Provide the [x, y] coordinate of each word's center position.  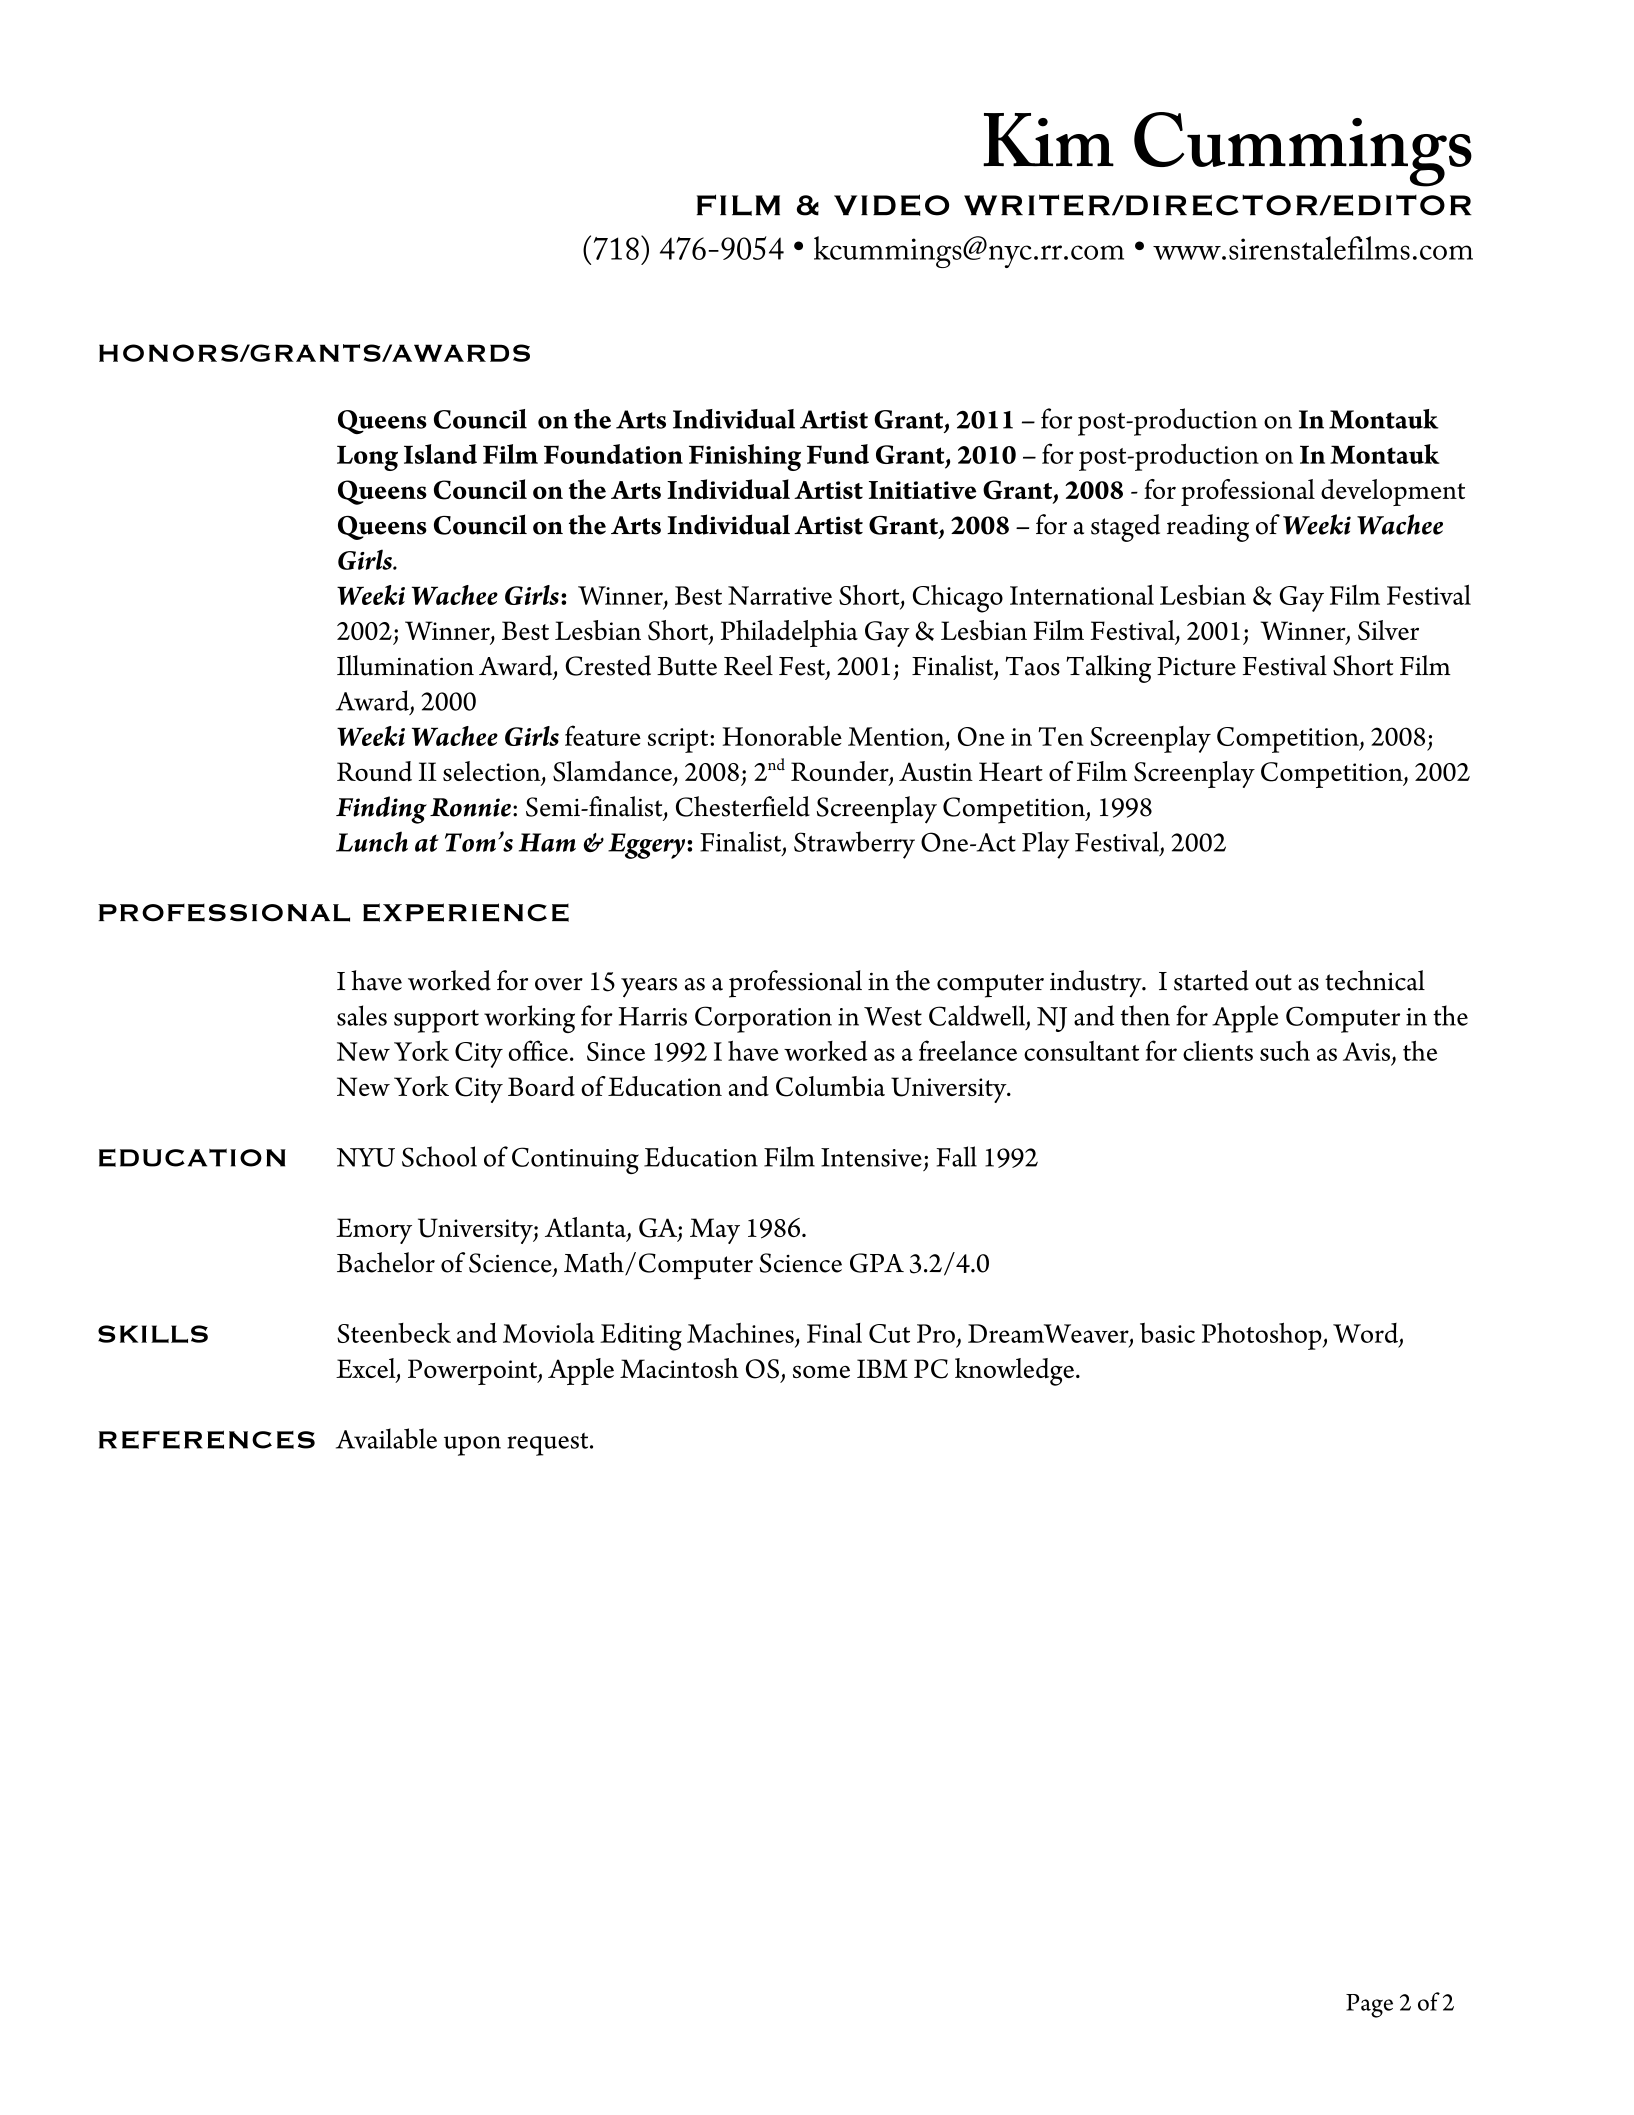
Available [386, 1438]
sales [362, 1015]
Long [367, 458]
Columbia [830, 1086]
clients [1218, 1051]
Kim [1048, 140]
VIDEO [891, 205]
